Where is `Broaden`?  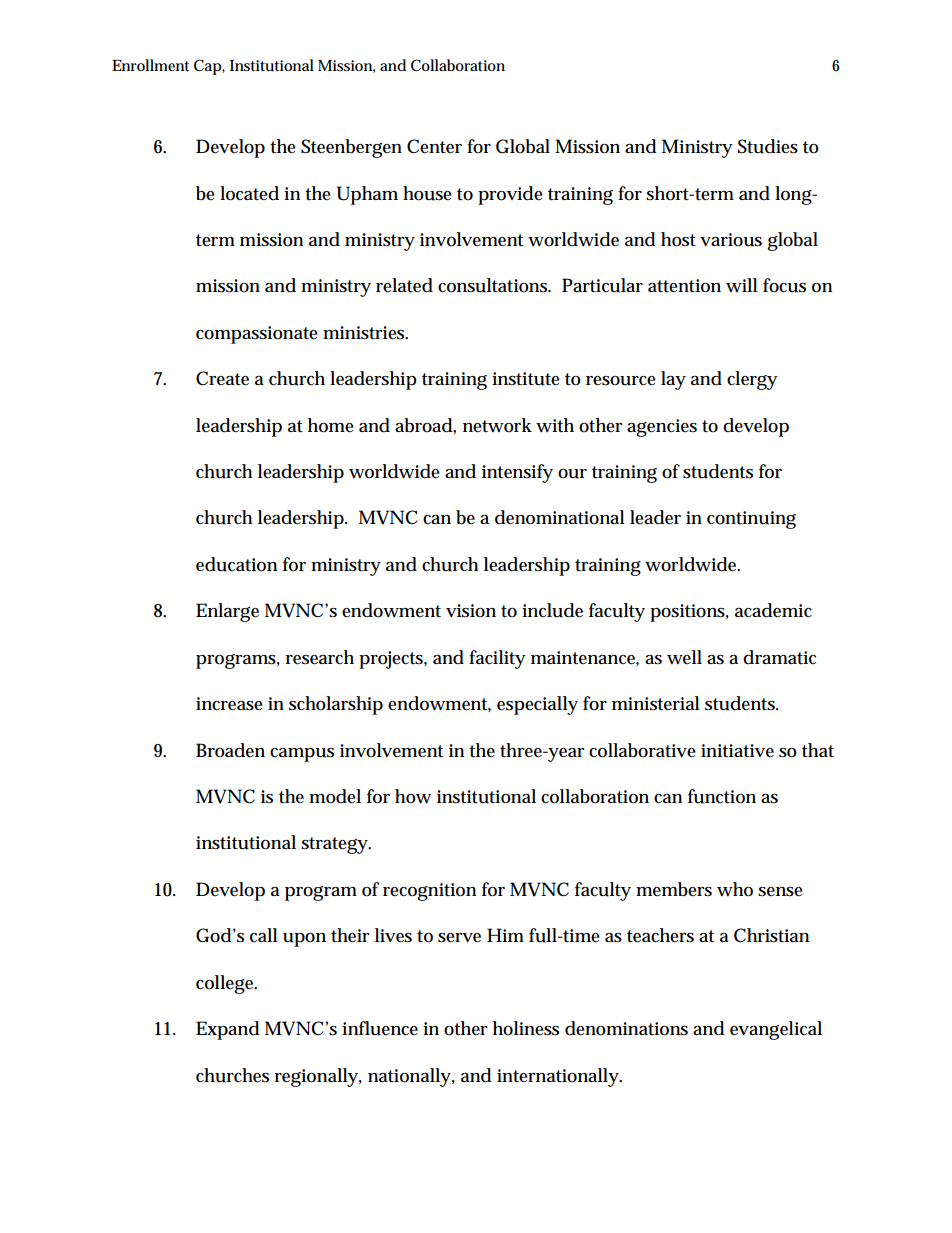 Broaden is located at coordinates (230, 750).
